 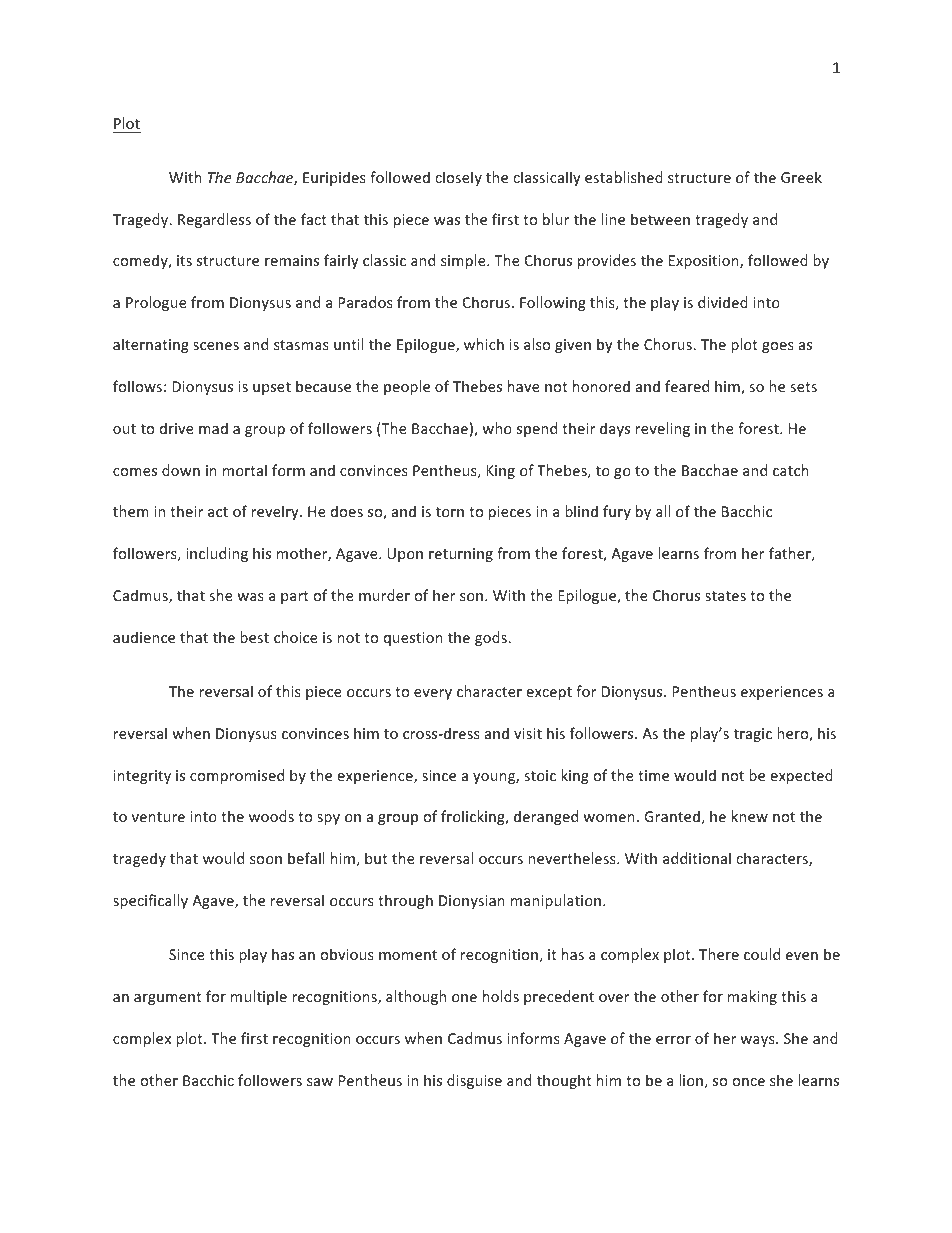 I want to click on Regardless, so click(x=214, y=220).
